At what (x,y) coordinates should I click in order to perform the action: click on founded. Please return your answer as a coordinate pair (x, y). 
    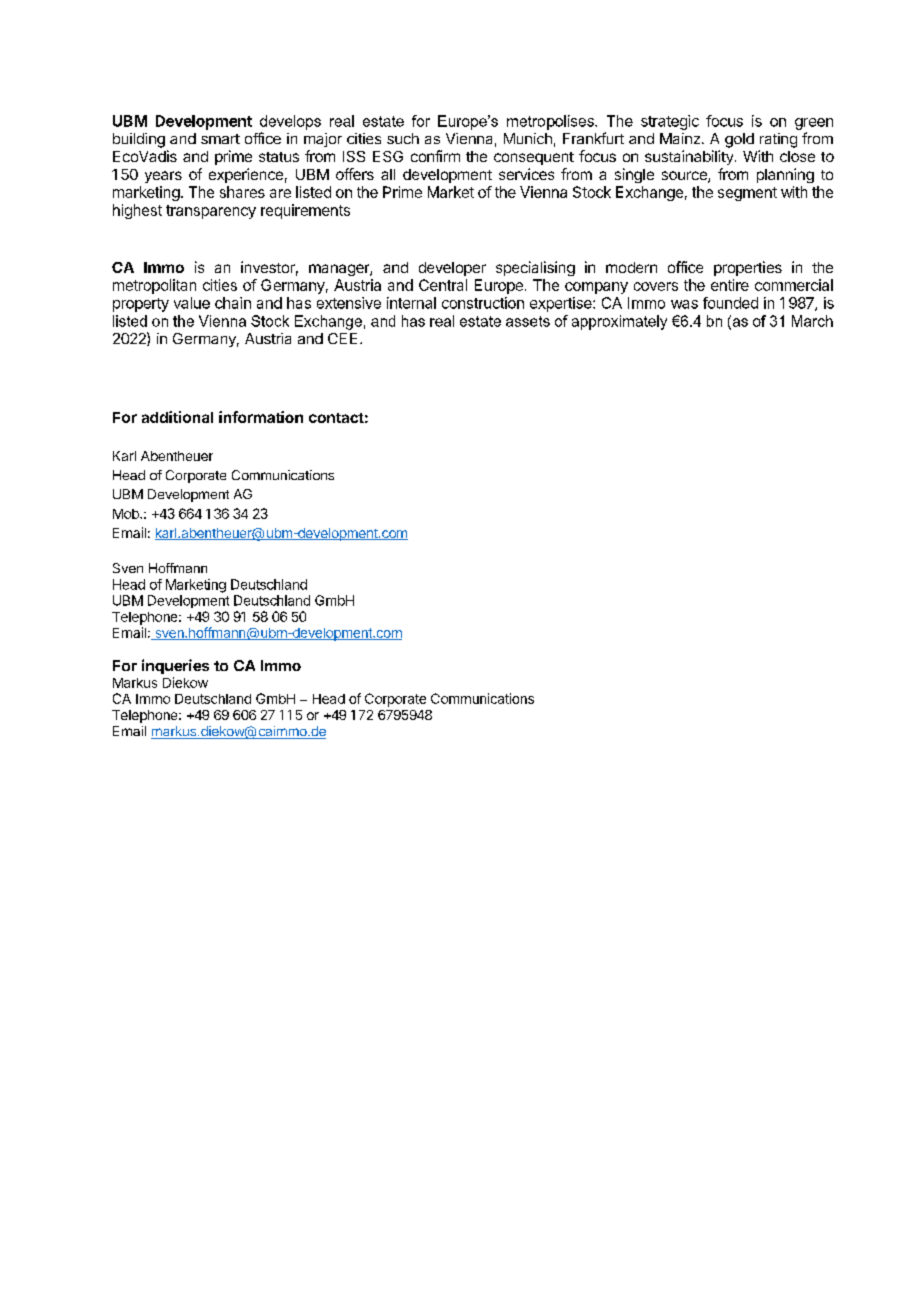
    Looking at the image, I should click on (730, 303).
